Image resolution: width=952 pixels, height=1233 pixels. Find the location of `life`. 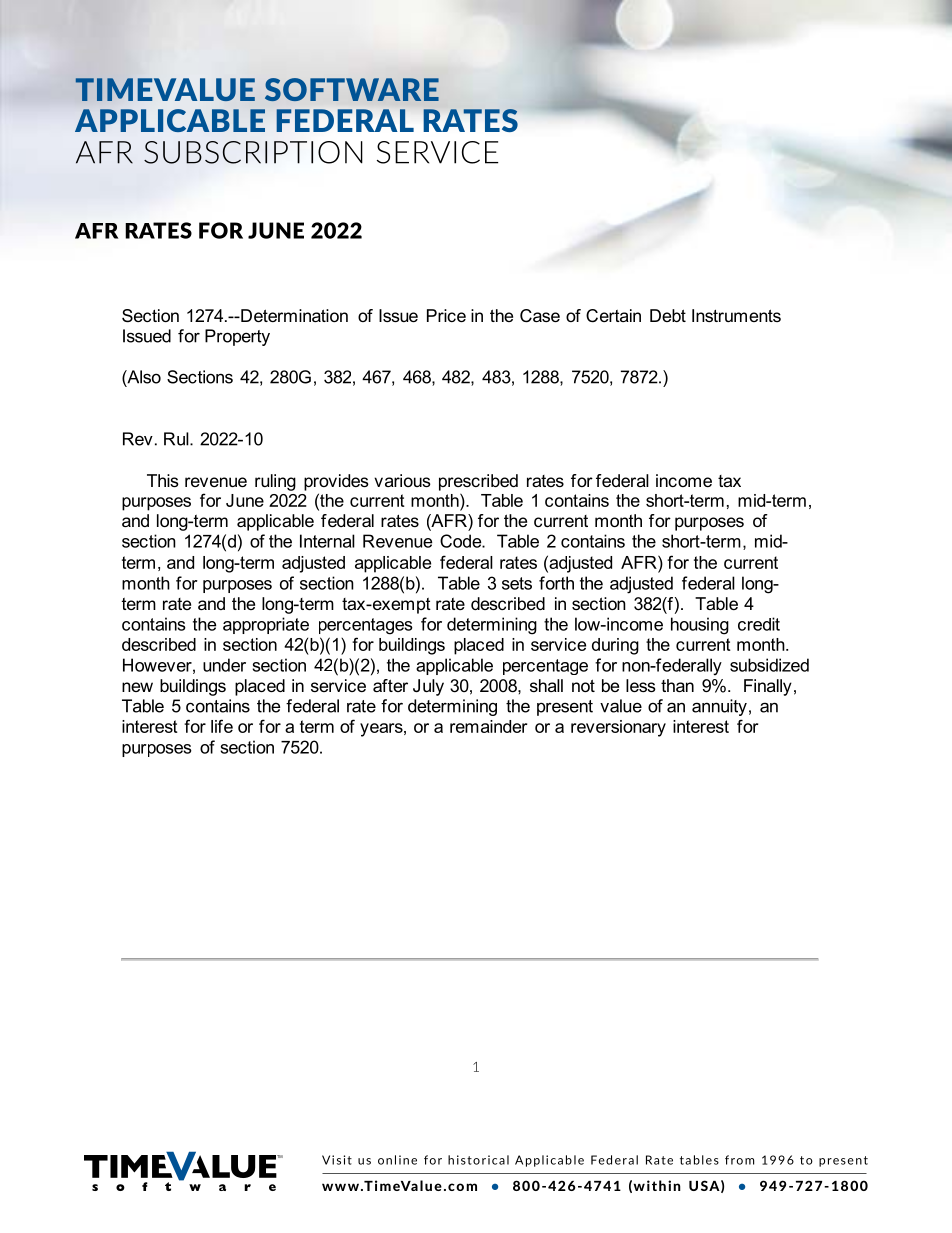

life is located at coordinates (222, 726).
